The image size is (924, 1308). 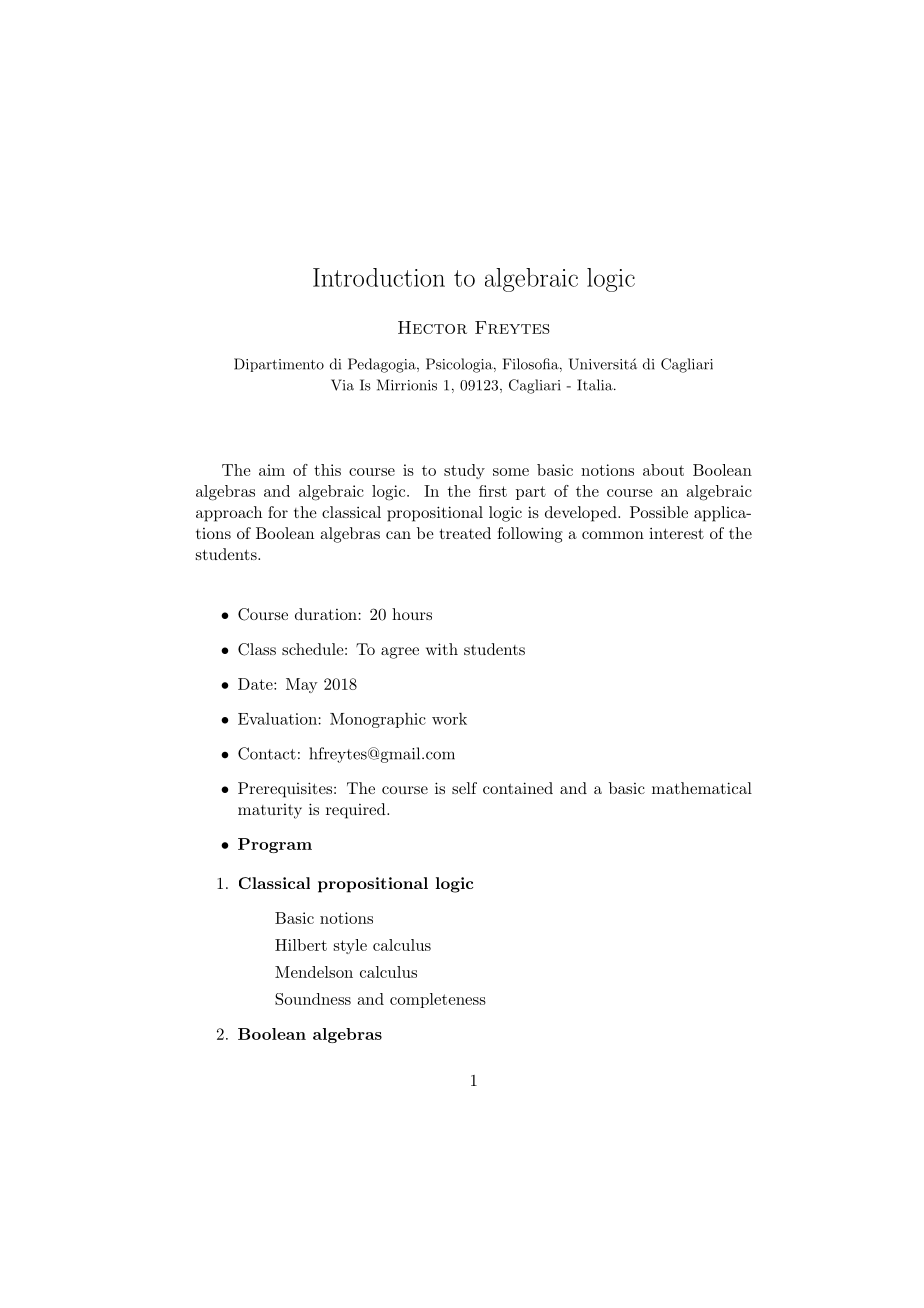 I want to click on Italia, so click(x=596, y=385).
